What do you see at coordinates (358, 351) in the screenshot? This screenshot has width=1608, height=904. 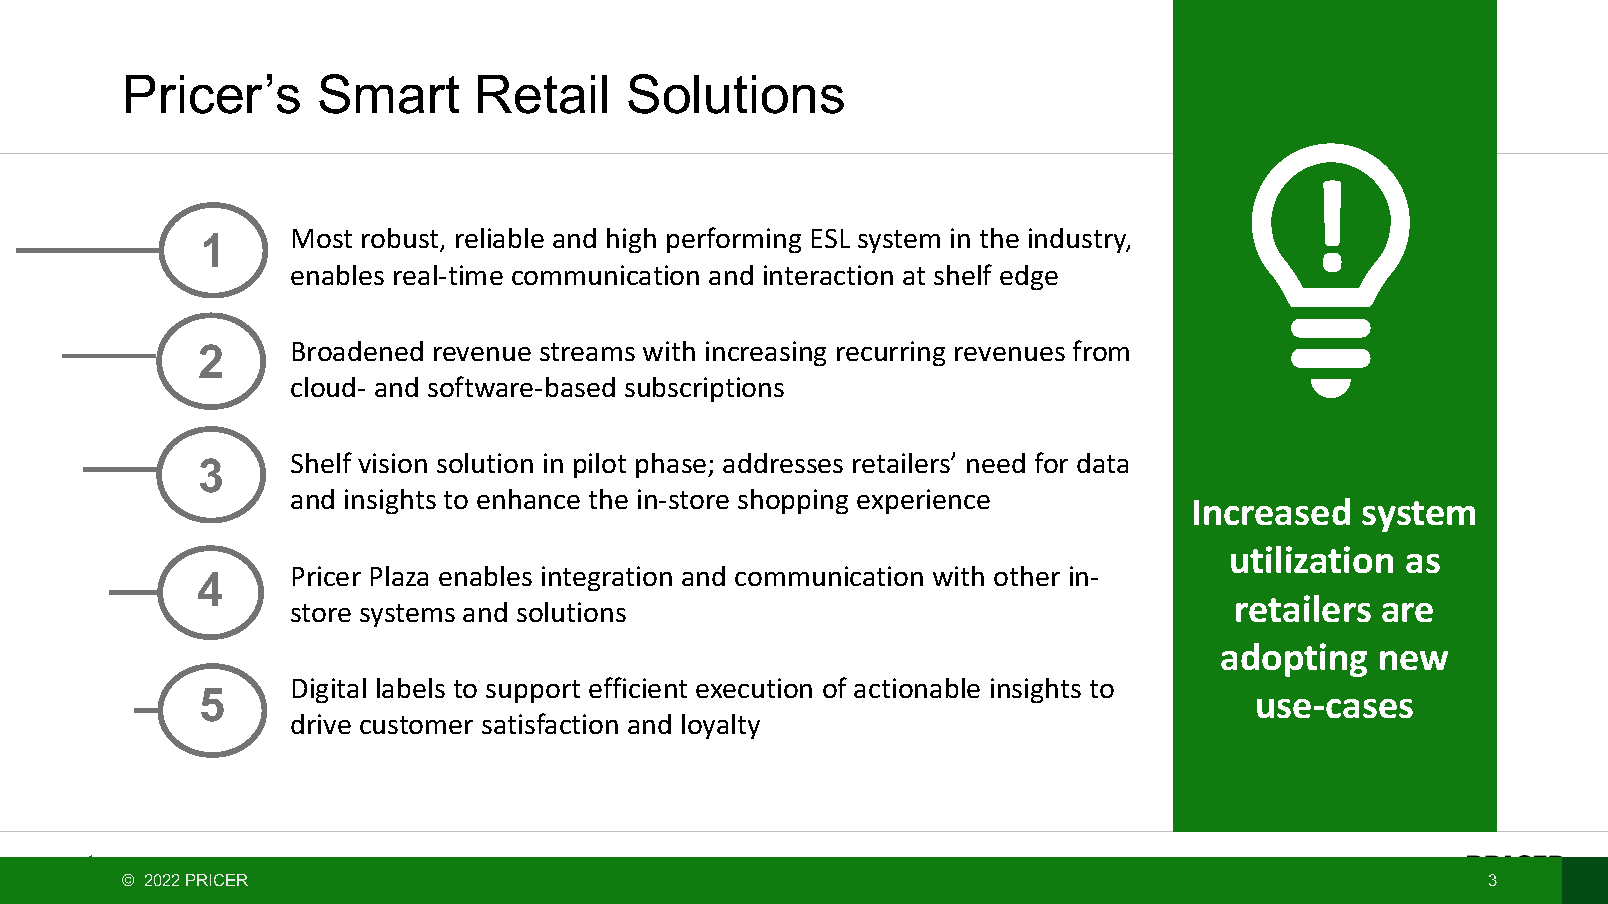 I see `Broadened` at bounding box center [358, 351].
